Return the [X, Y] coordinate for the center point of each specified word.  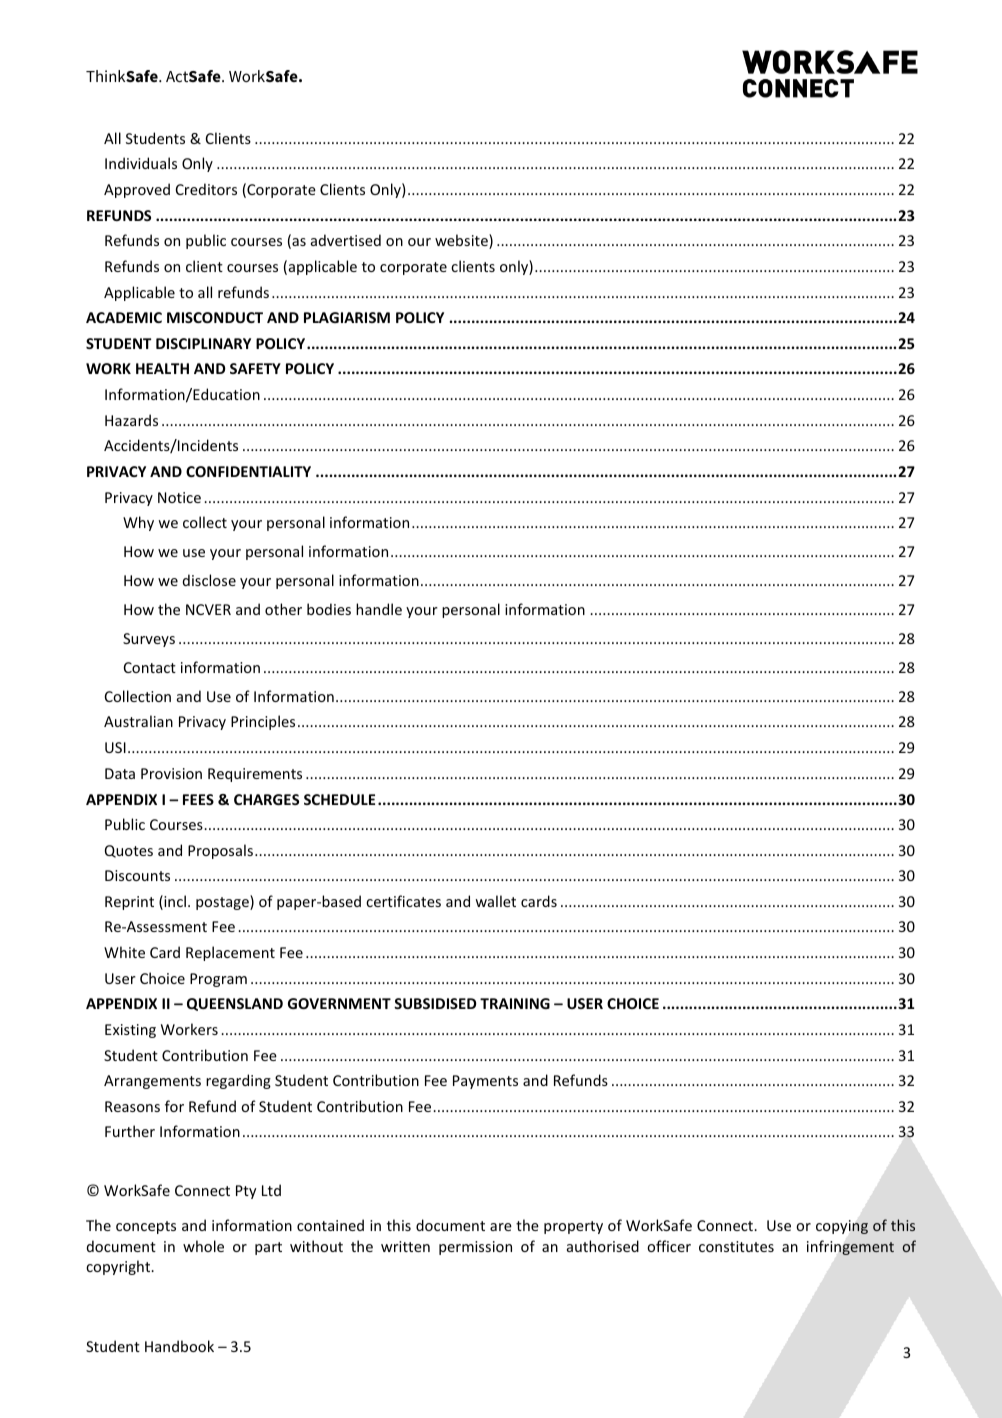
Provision [171, 773]
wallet [495, 901]
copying [842, 1227]
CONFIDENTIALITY [248, 471]
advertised [346, 240]
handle [379, 609]
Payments [485, 1082]
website [462, 241]
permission [475, 1248]
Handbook [179, 1346]
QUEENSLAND [235, 1004]
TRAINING [515, 1003]
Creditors [206, 189]
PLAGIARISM [347, 317]
